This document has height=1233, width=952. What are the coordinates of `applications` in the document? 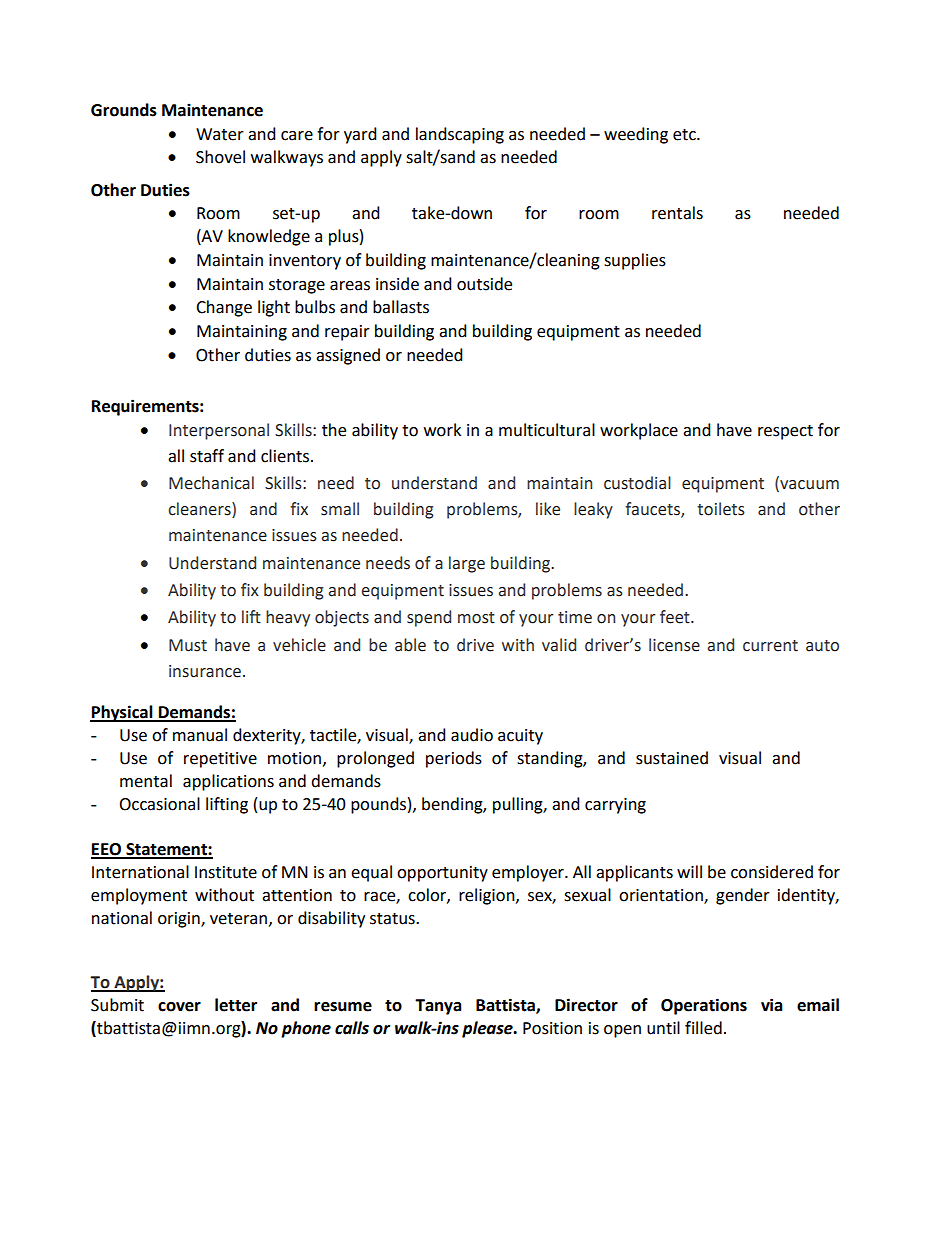 It's located at (228, 782).
